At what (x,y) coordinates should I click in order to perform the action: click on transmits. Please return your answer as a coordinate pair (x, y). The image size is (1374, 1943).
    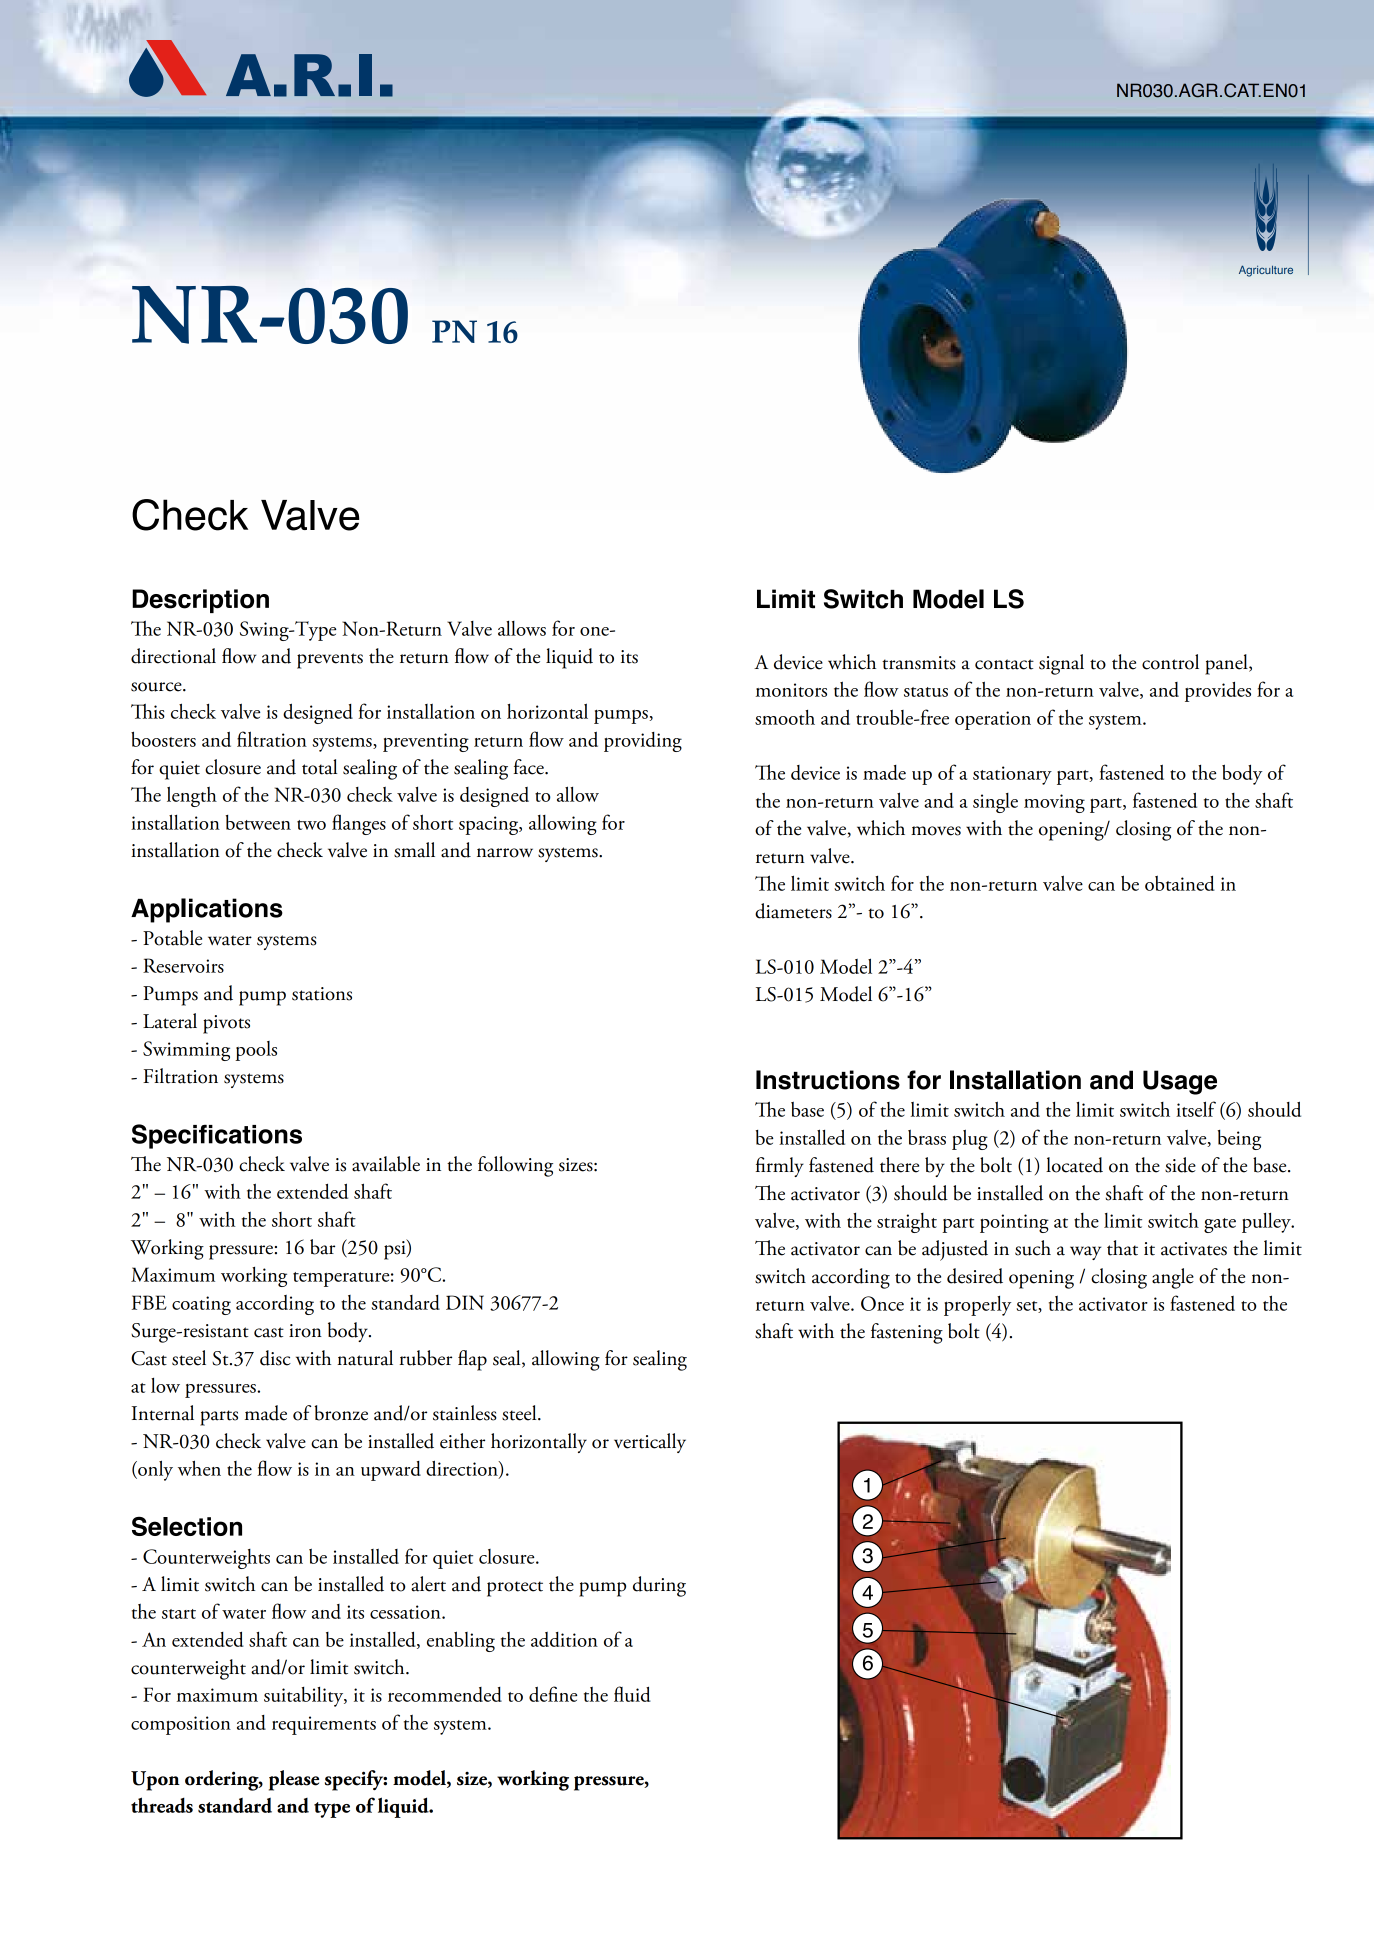
    Looking at the image, I should click on (919, 663).
